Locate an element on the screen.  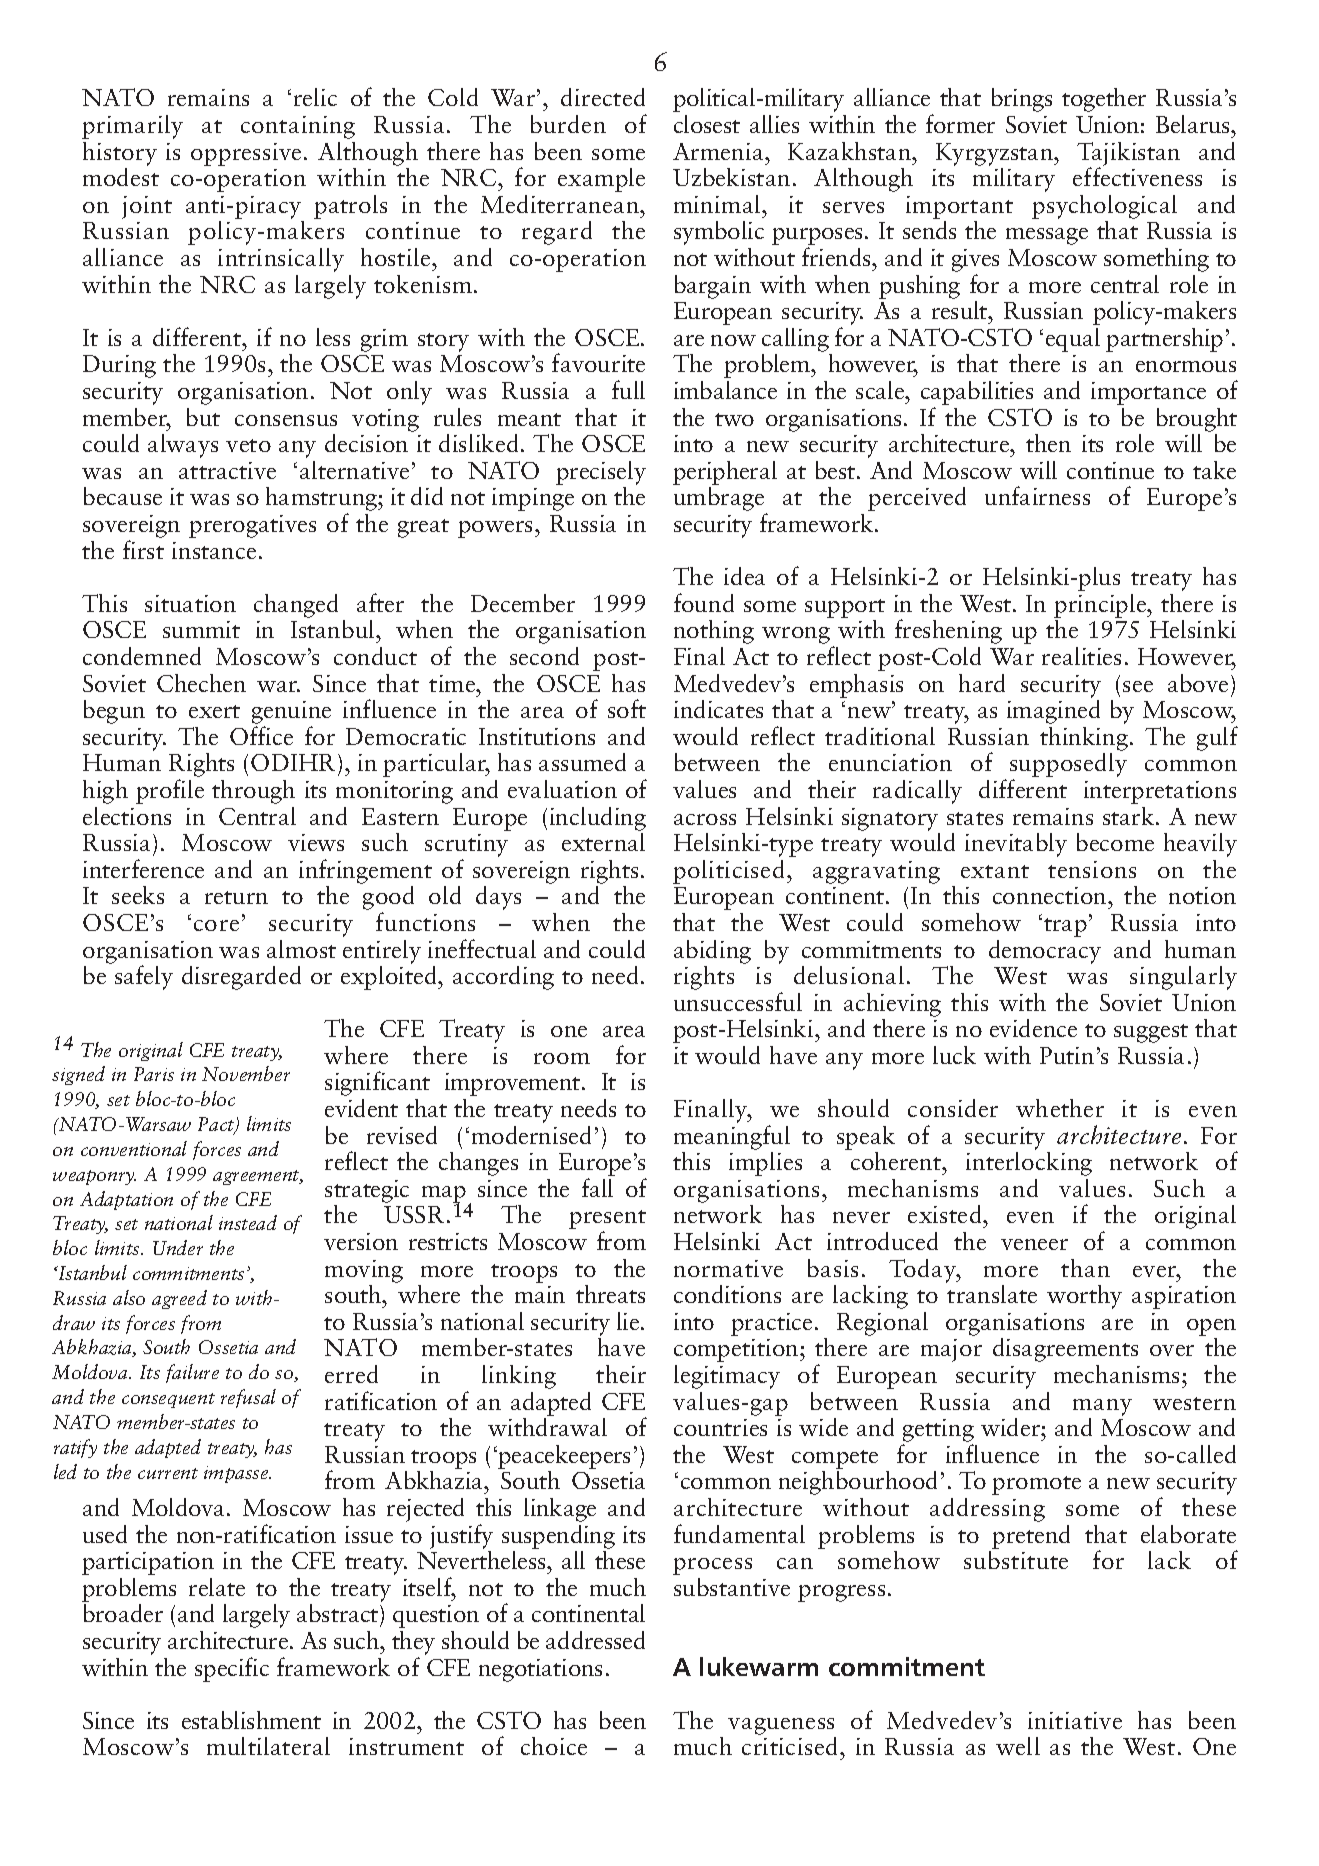
core is located at coordinates (216, 925).
